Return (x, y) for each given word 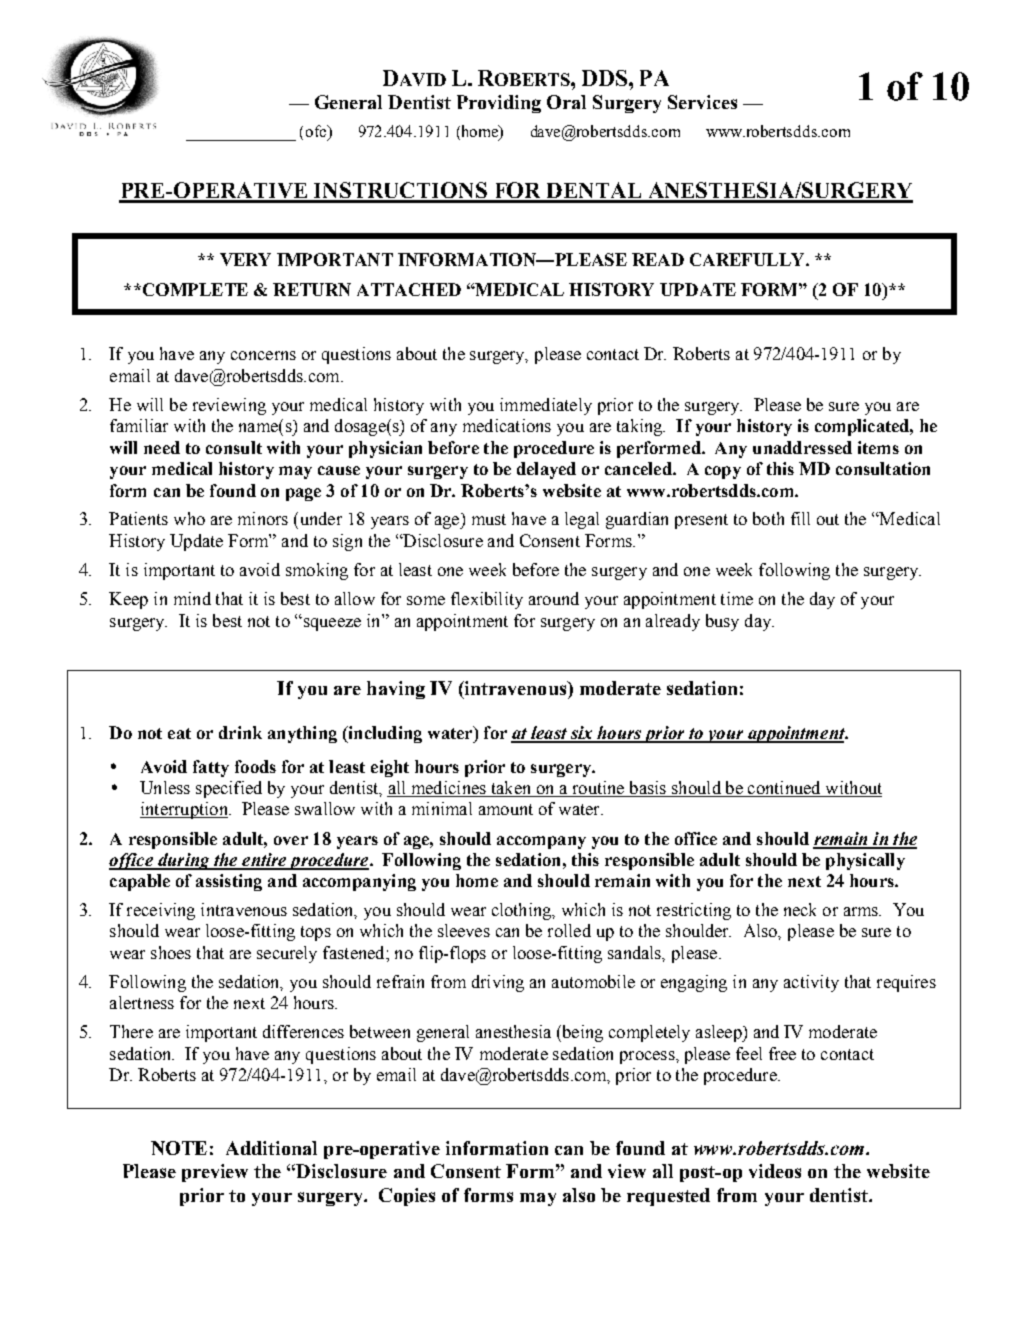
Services (702, 102)
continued (784, 787)
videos (775, 1171)
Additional (271, 1148)
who (189, 518)
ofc (317, 132)
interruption (185, 810)
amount (506, 809)
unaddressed (802, 447)
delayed (546, 470)
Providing (499, 104)
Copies (407, 1197)
